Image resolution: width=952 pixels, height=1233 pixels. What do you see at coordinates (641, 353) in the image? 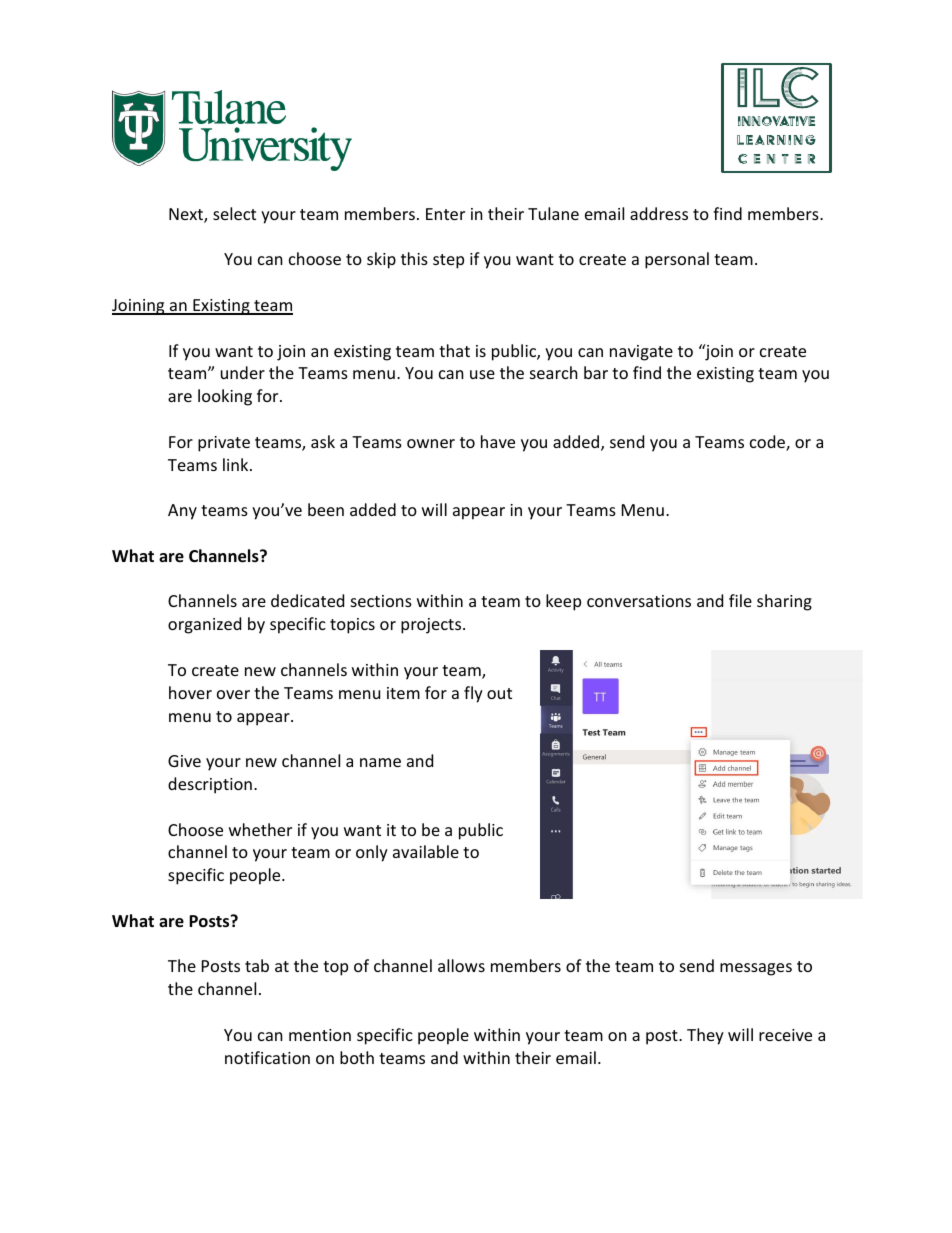
I see `navigate` at bounding box center [641, 353].
